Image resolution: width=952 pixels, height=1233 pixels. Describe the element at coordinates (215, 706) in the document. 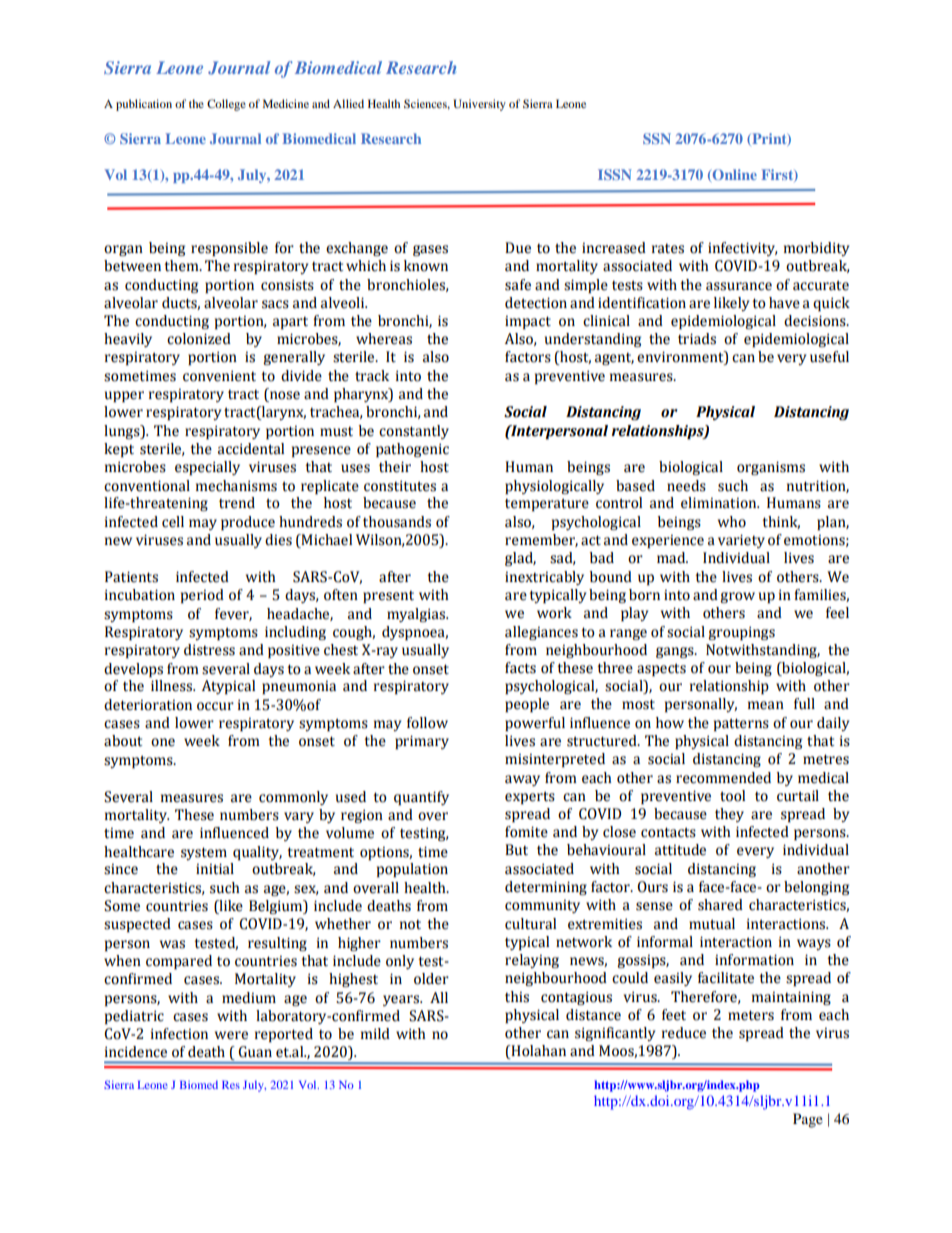

I see `occur` at that location.
